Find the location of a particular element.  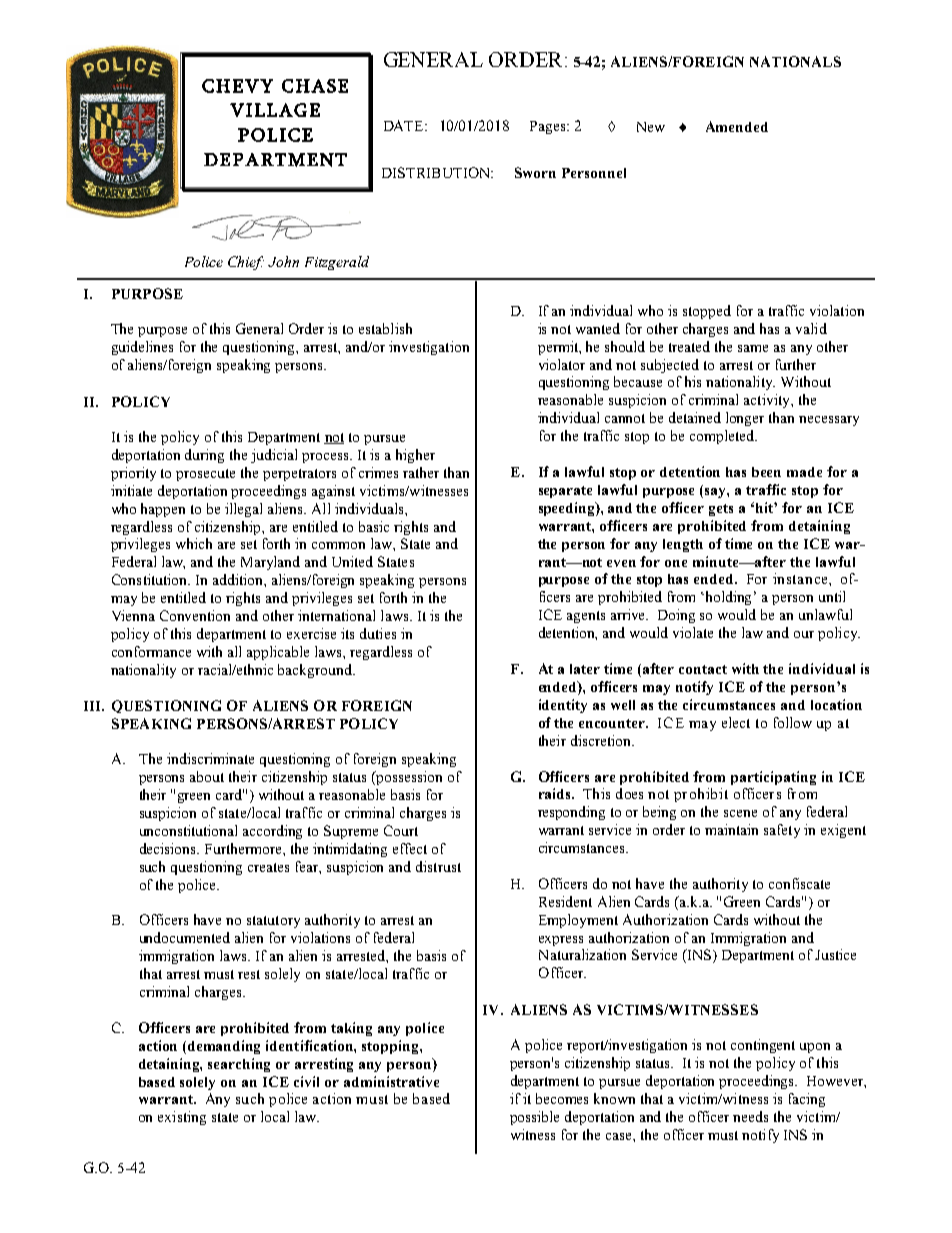

establish is located at coordinates (385, 328).
